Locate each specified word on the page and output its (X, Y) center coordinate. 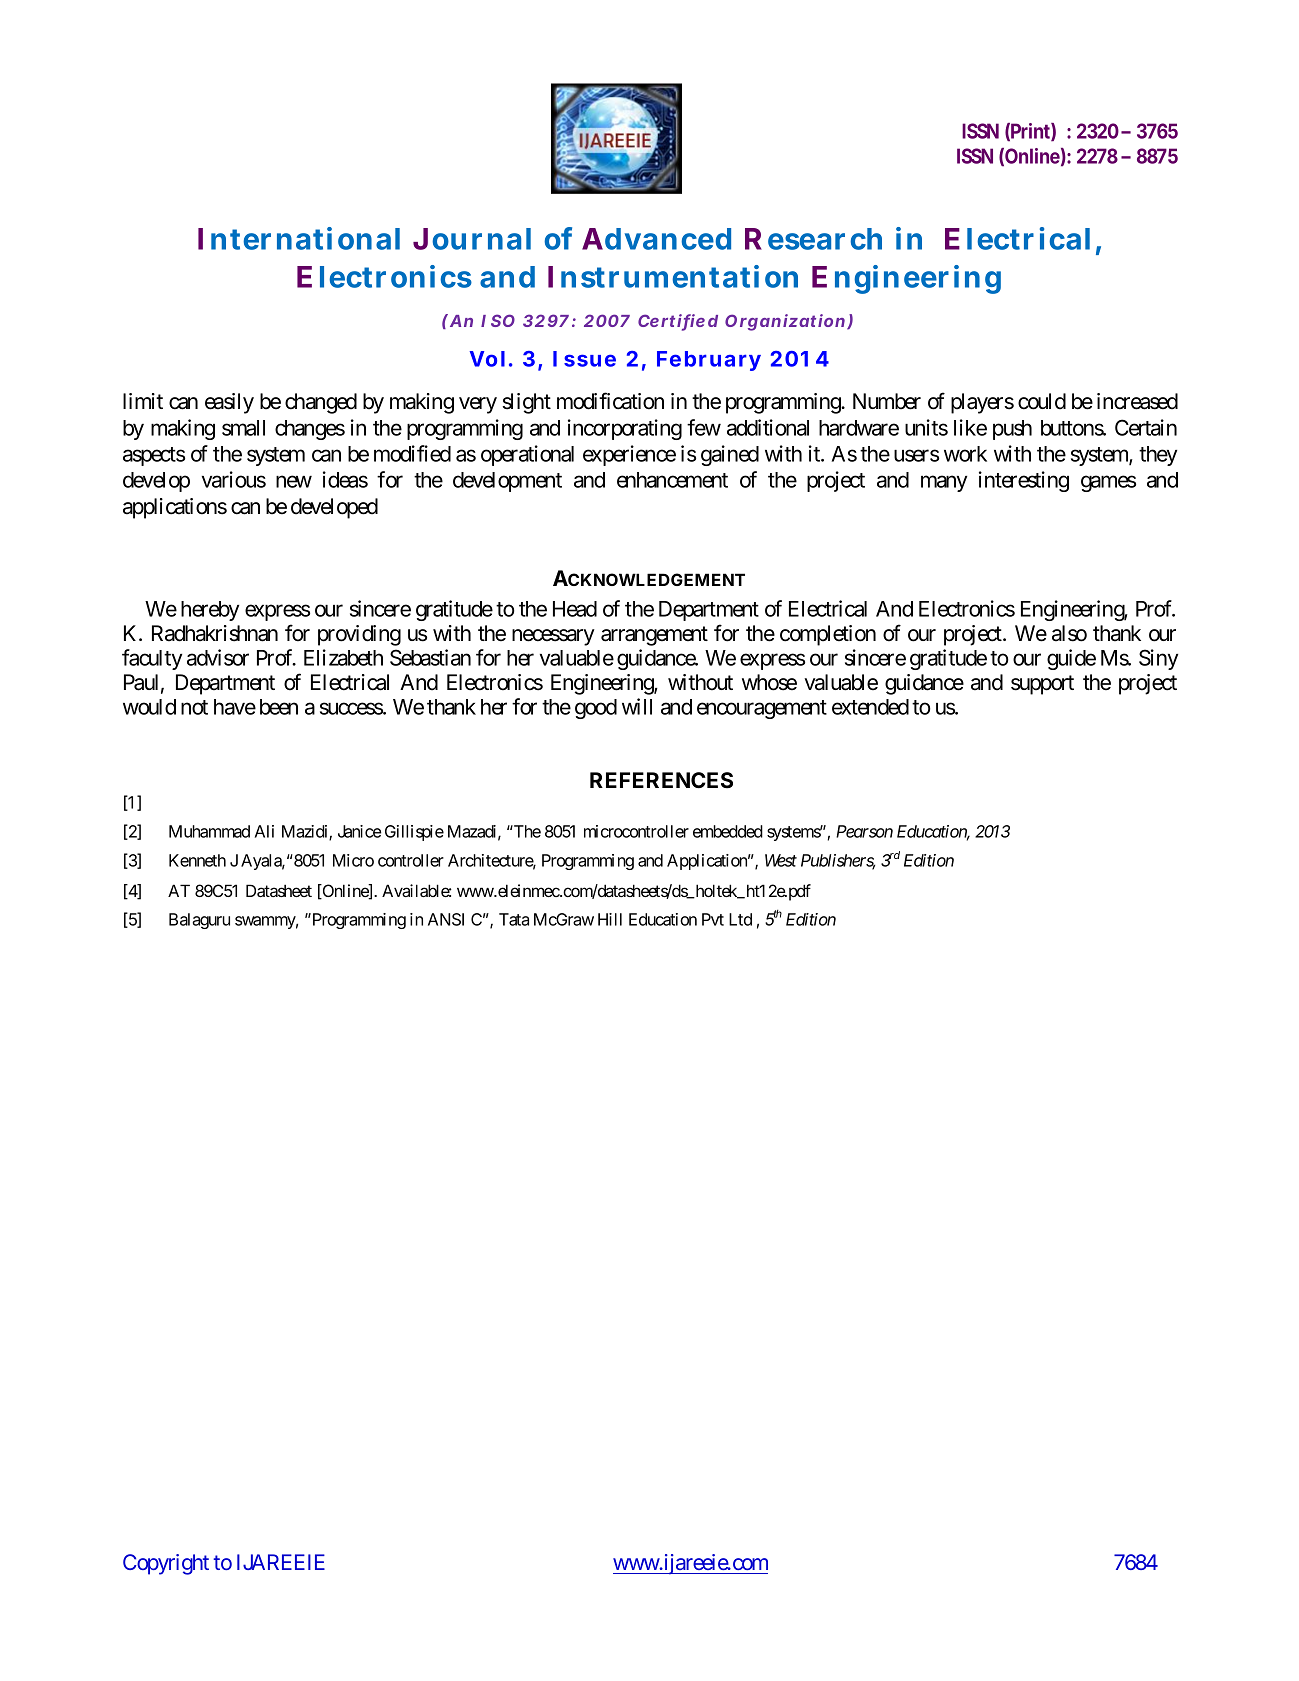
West (781, 860)
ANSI (446, 919)
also (1069, 633)
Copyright (166, 1564)
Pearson (864, 831)
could (1042, 401)
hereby (210, 611)
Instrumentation (673, 276)
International (299, 238)
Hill (610, 919)
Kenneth (197, 860)
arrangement (654, 636)
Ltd (740, 919)
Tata (514, 919)
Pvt (713, 919)
